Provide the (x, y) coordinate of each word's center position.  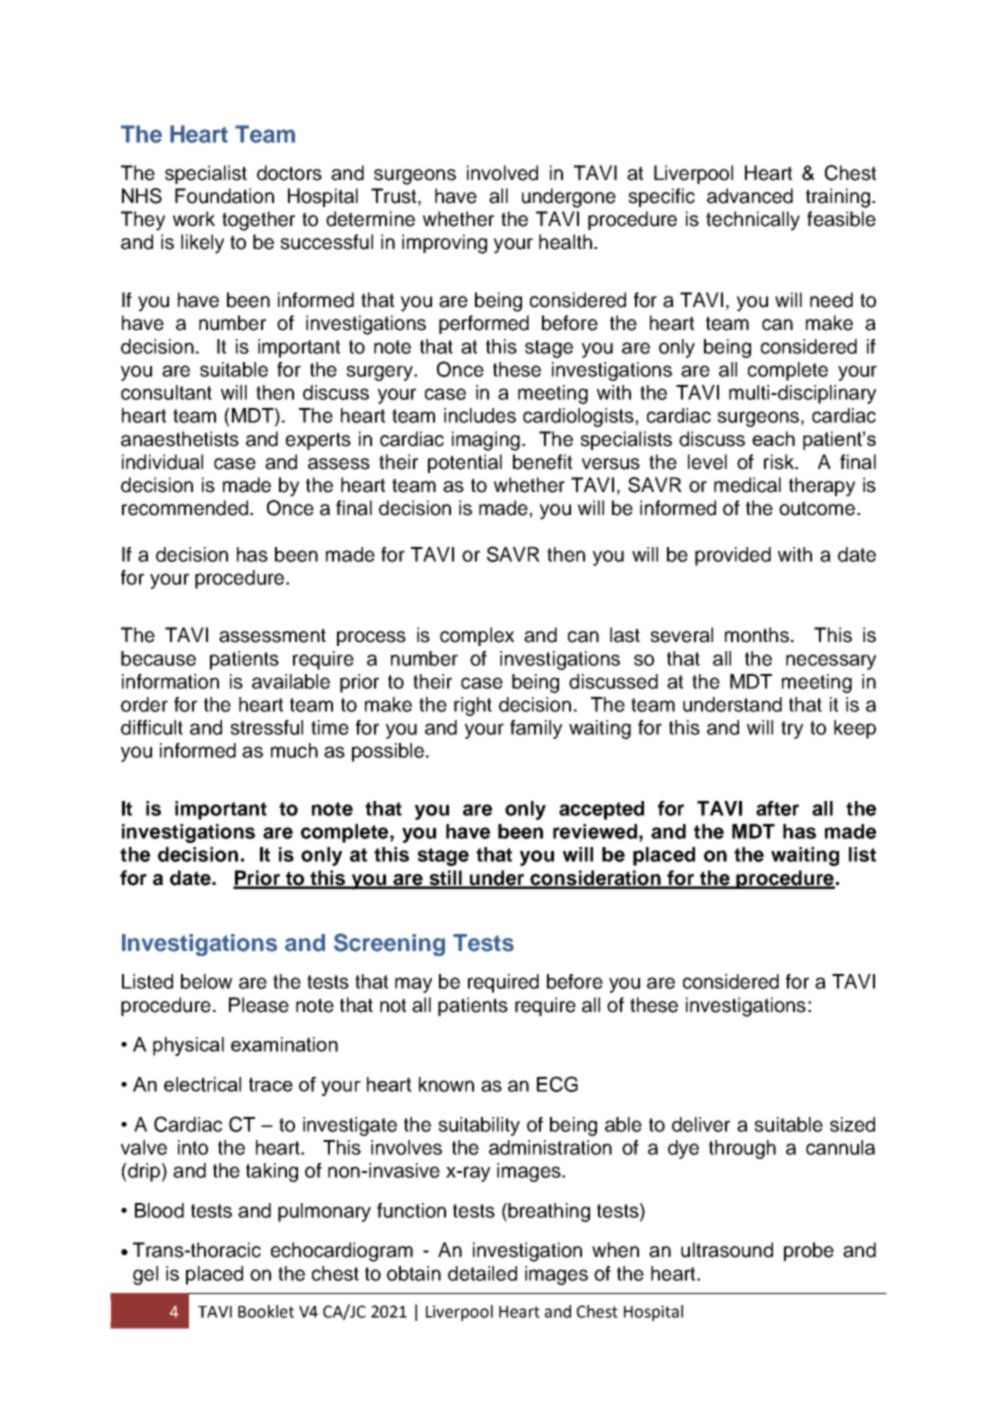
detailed (482, 1273)
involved (502, 173)
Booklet (266, 1311)
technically (753, 221)
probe (809, 1251)
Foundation (224, 196)
